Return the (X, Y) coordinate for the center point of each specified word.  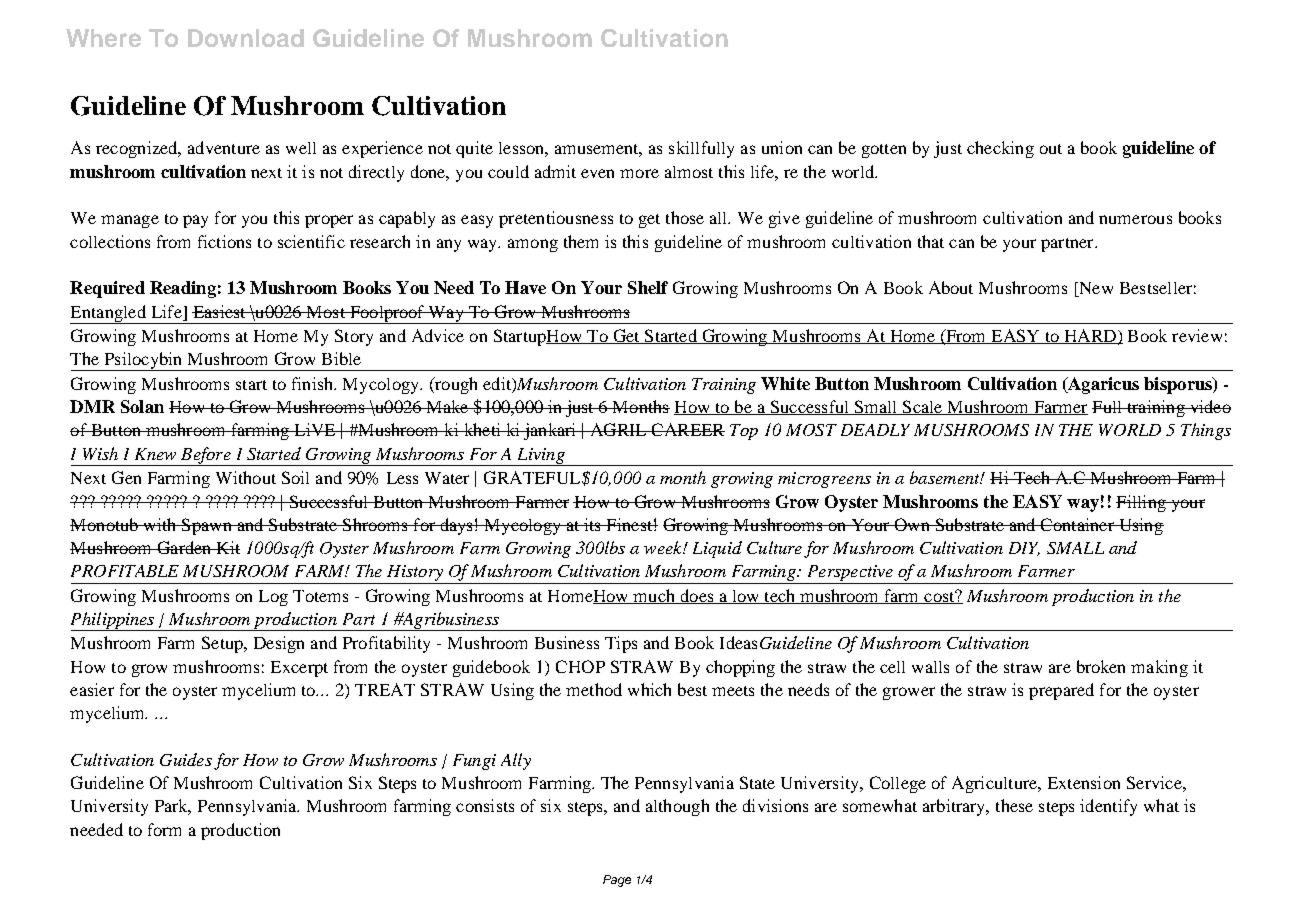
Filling (1142, 503)
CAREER (687, 429)
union (782, 147)
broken (1101, 666)
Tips (621, 644)
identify (1108, 807)
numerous (1135, 219)
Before (206, 456)
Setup (223, 644)
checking (1000, 149)
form (164, 829)
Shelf (648, 287)
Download (246, 38)
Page (617, 881)
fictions (224, 241)
